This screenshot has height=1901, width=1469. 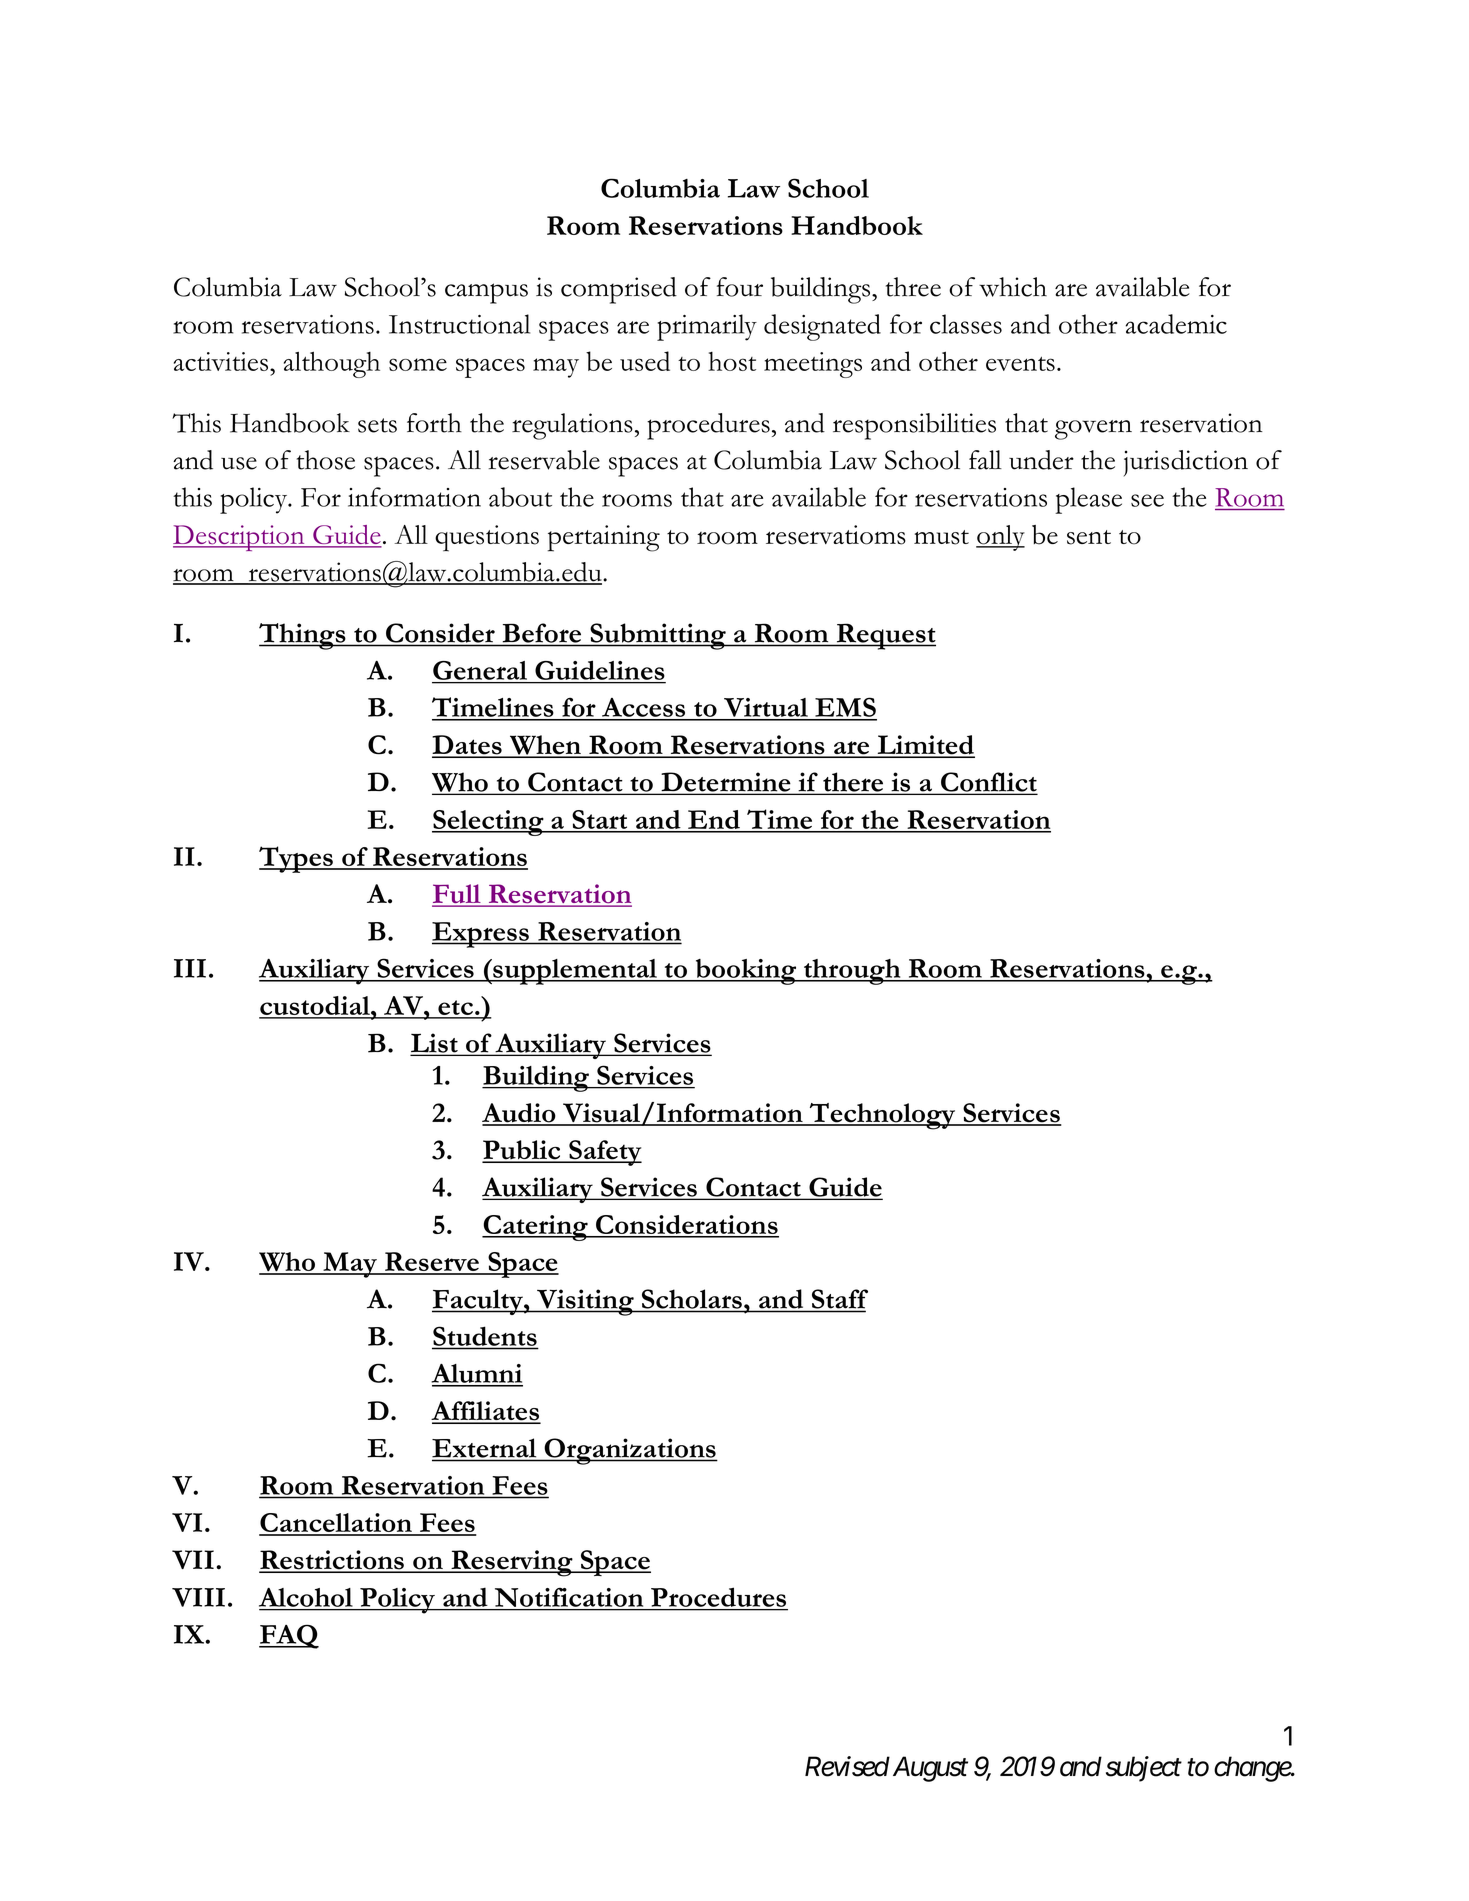 I want to click on primarily, so click(x=707, y=327).
